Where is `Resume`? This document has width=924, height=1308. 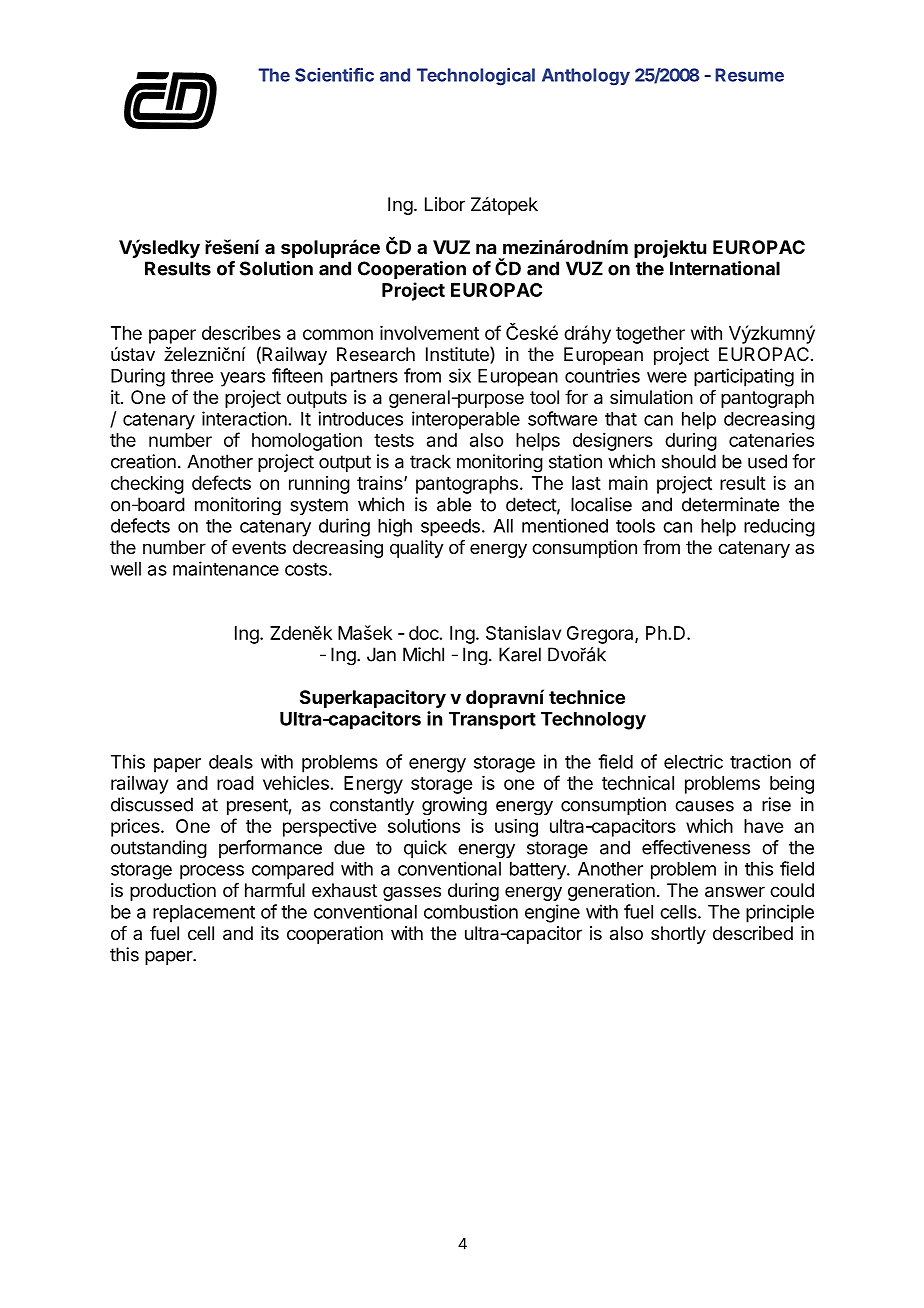
Resume is located at coordinates (749, 75).
